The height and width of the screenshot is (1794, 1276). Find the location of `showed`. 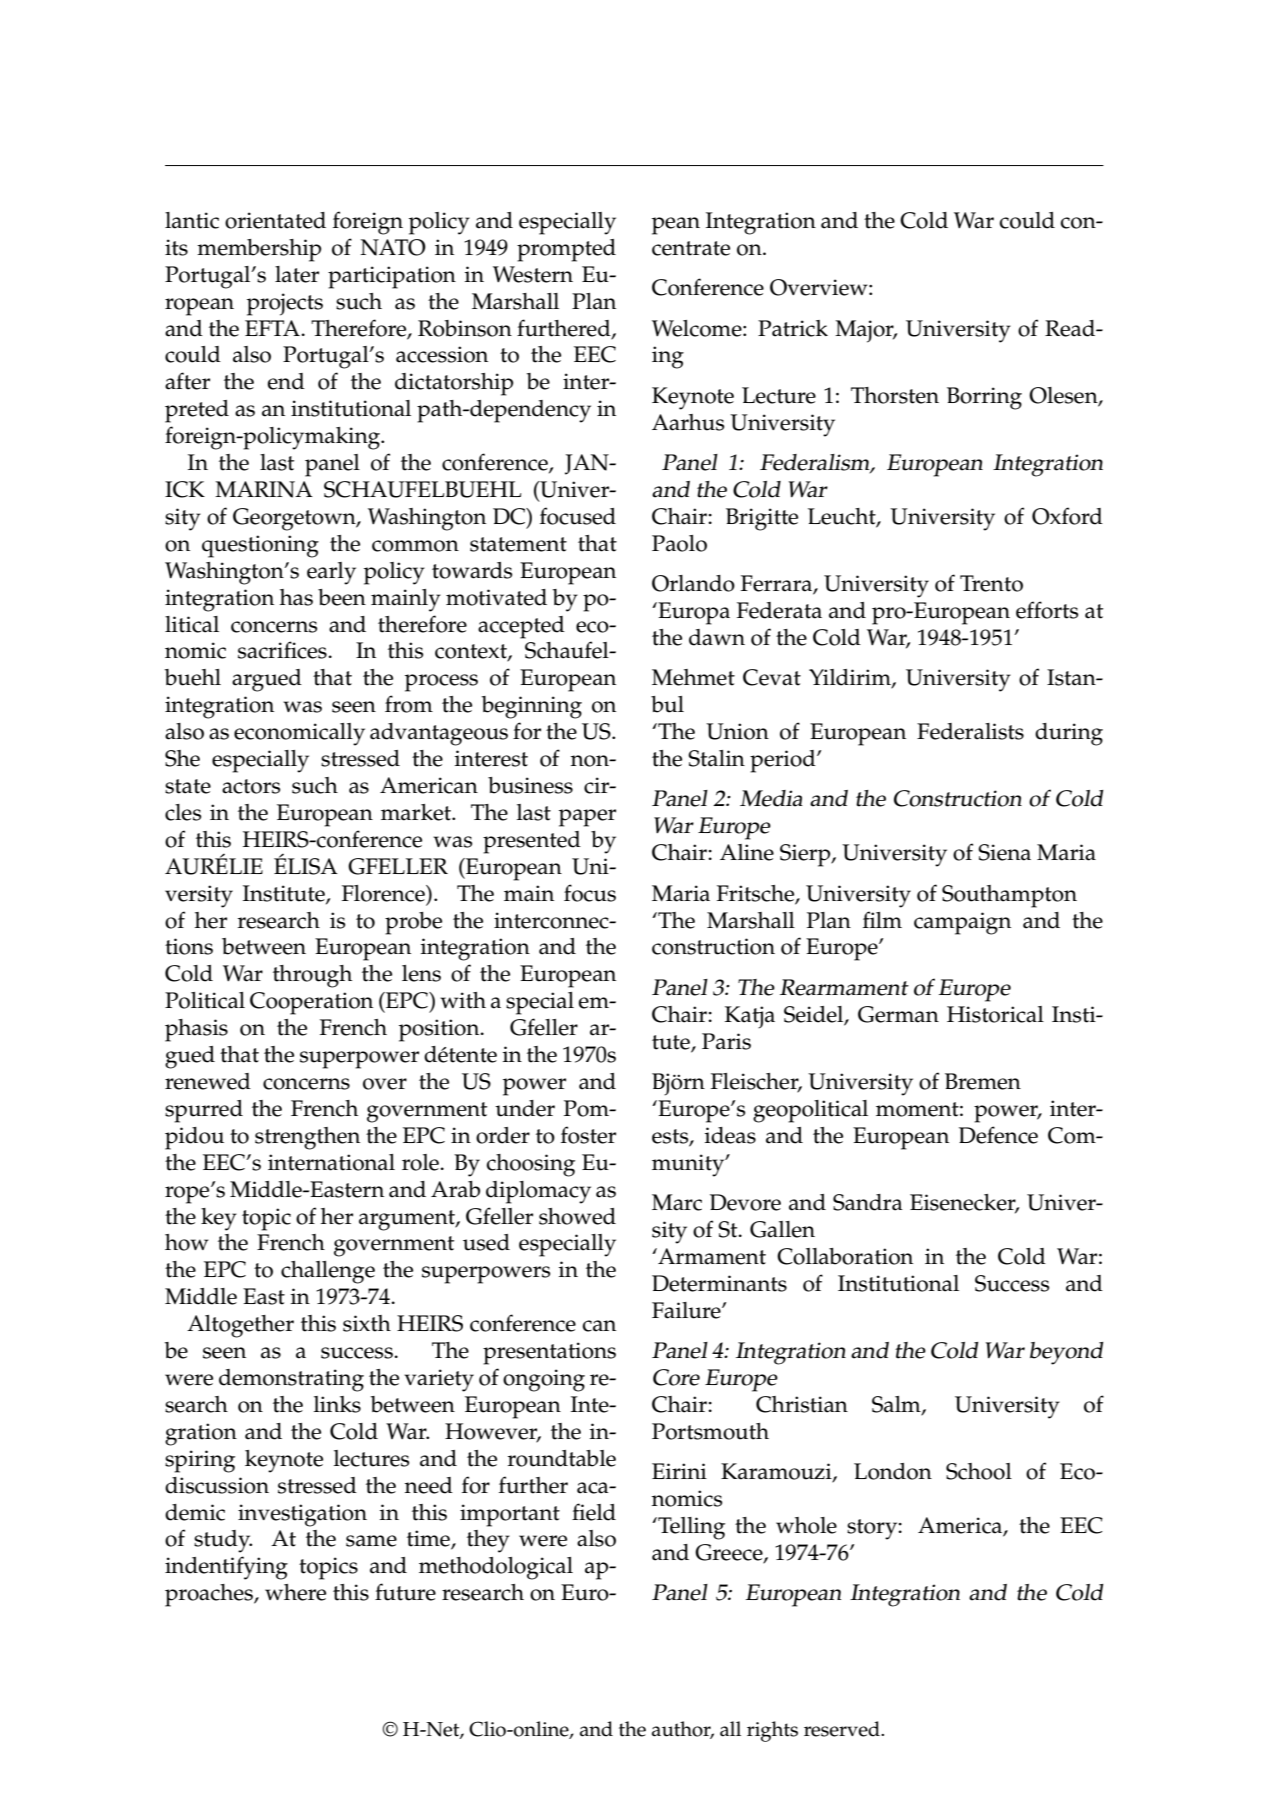

showed is located at coordinates (577, 1216).
